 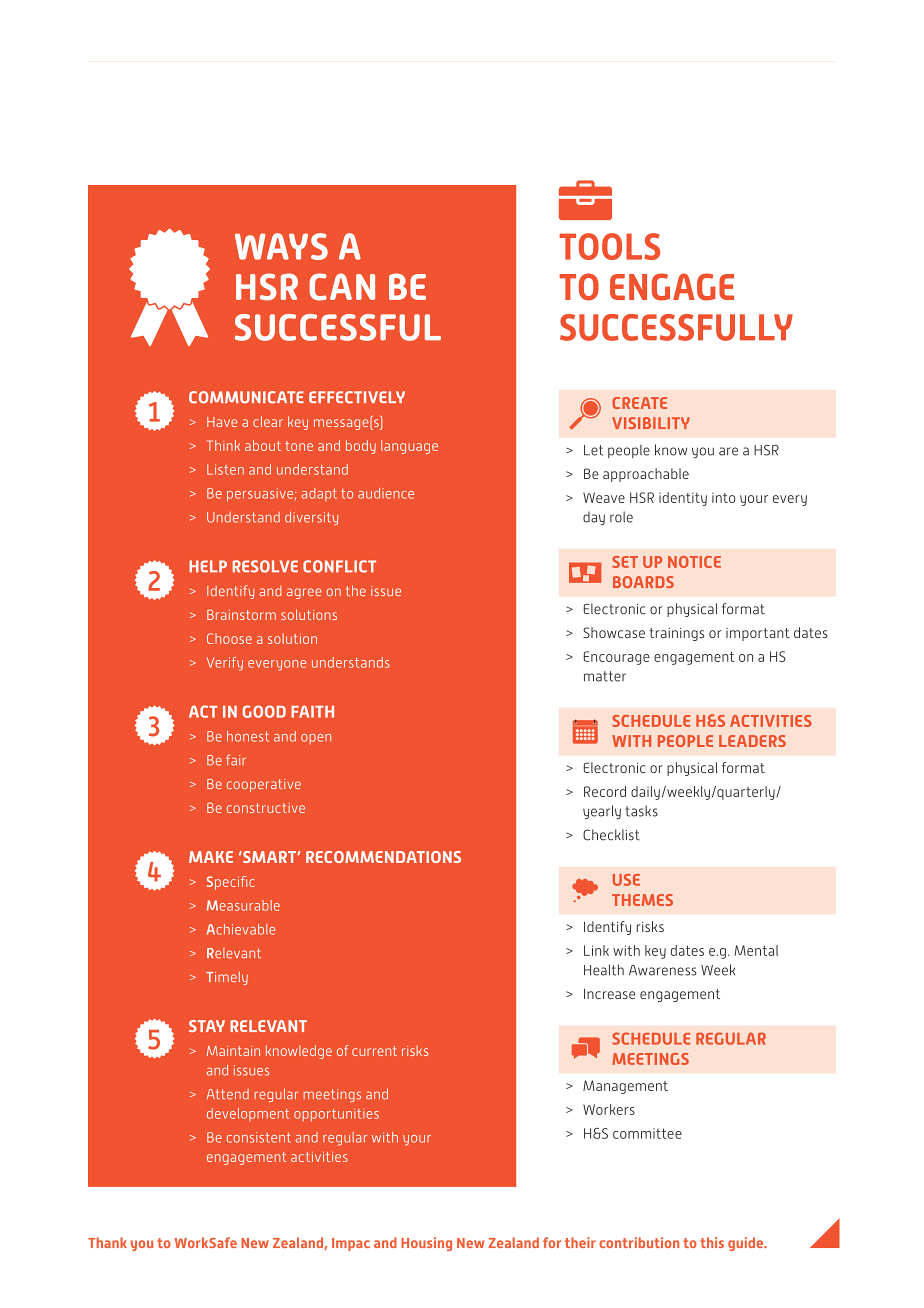 What do you see at coordinates (281, 246) in the page?
I see `WAYS` at bounding box center [281, 246].
